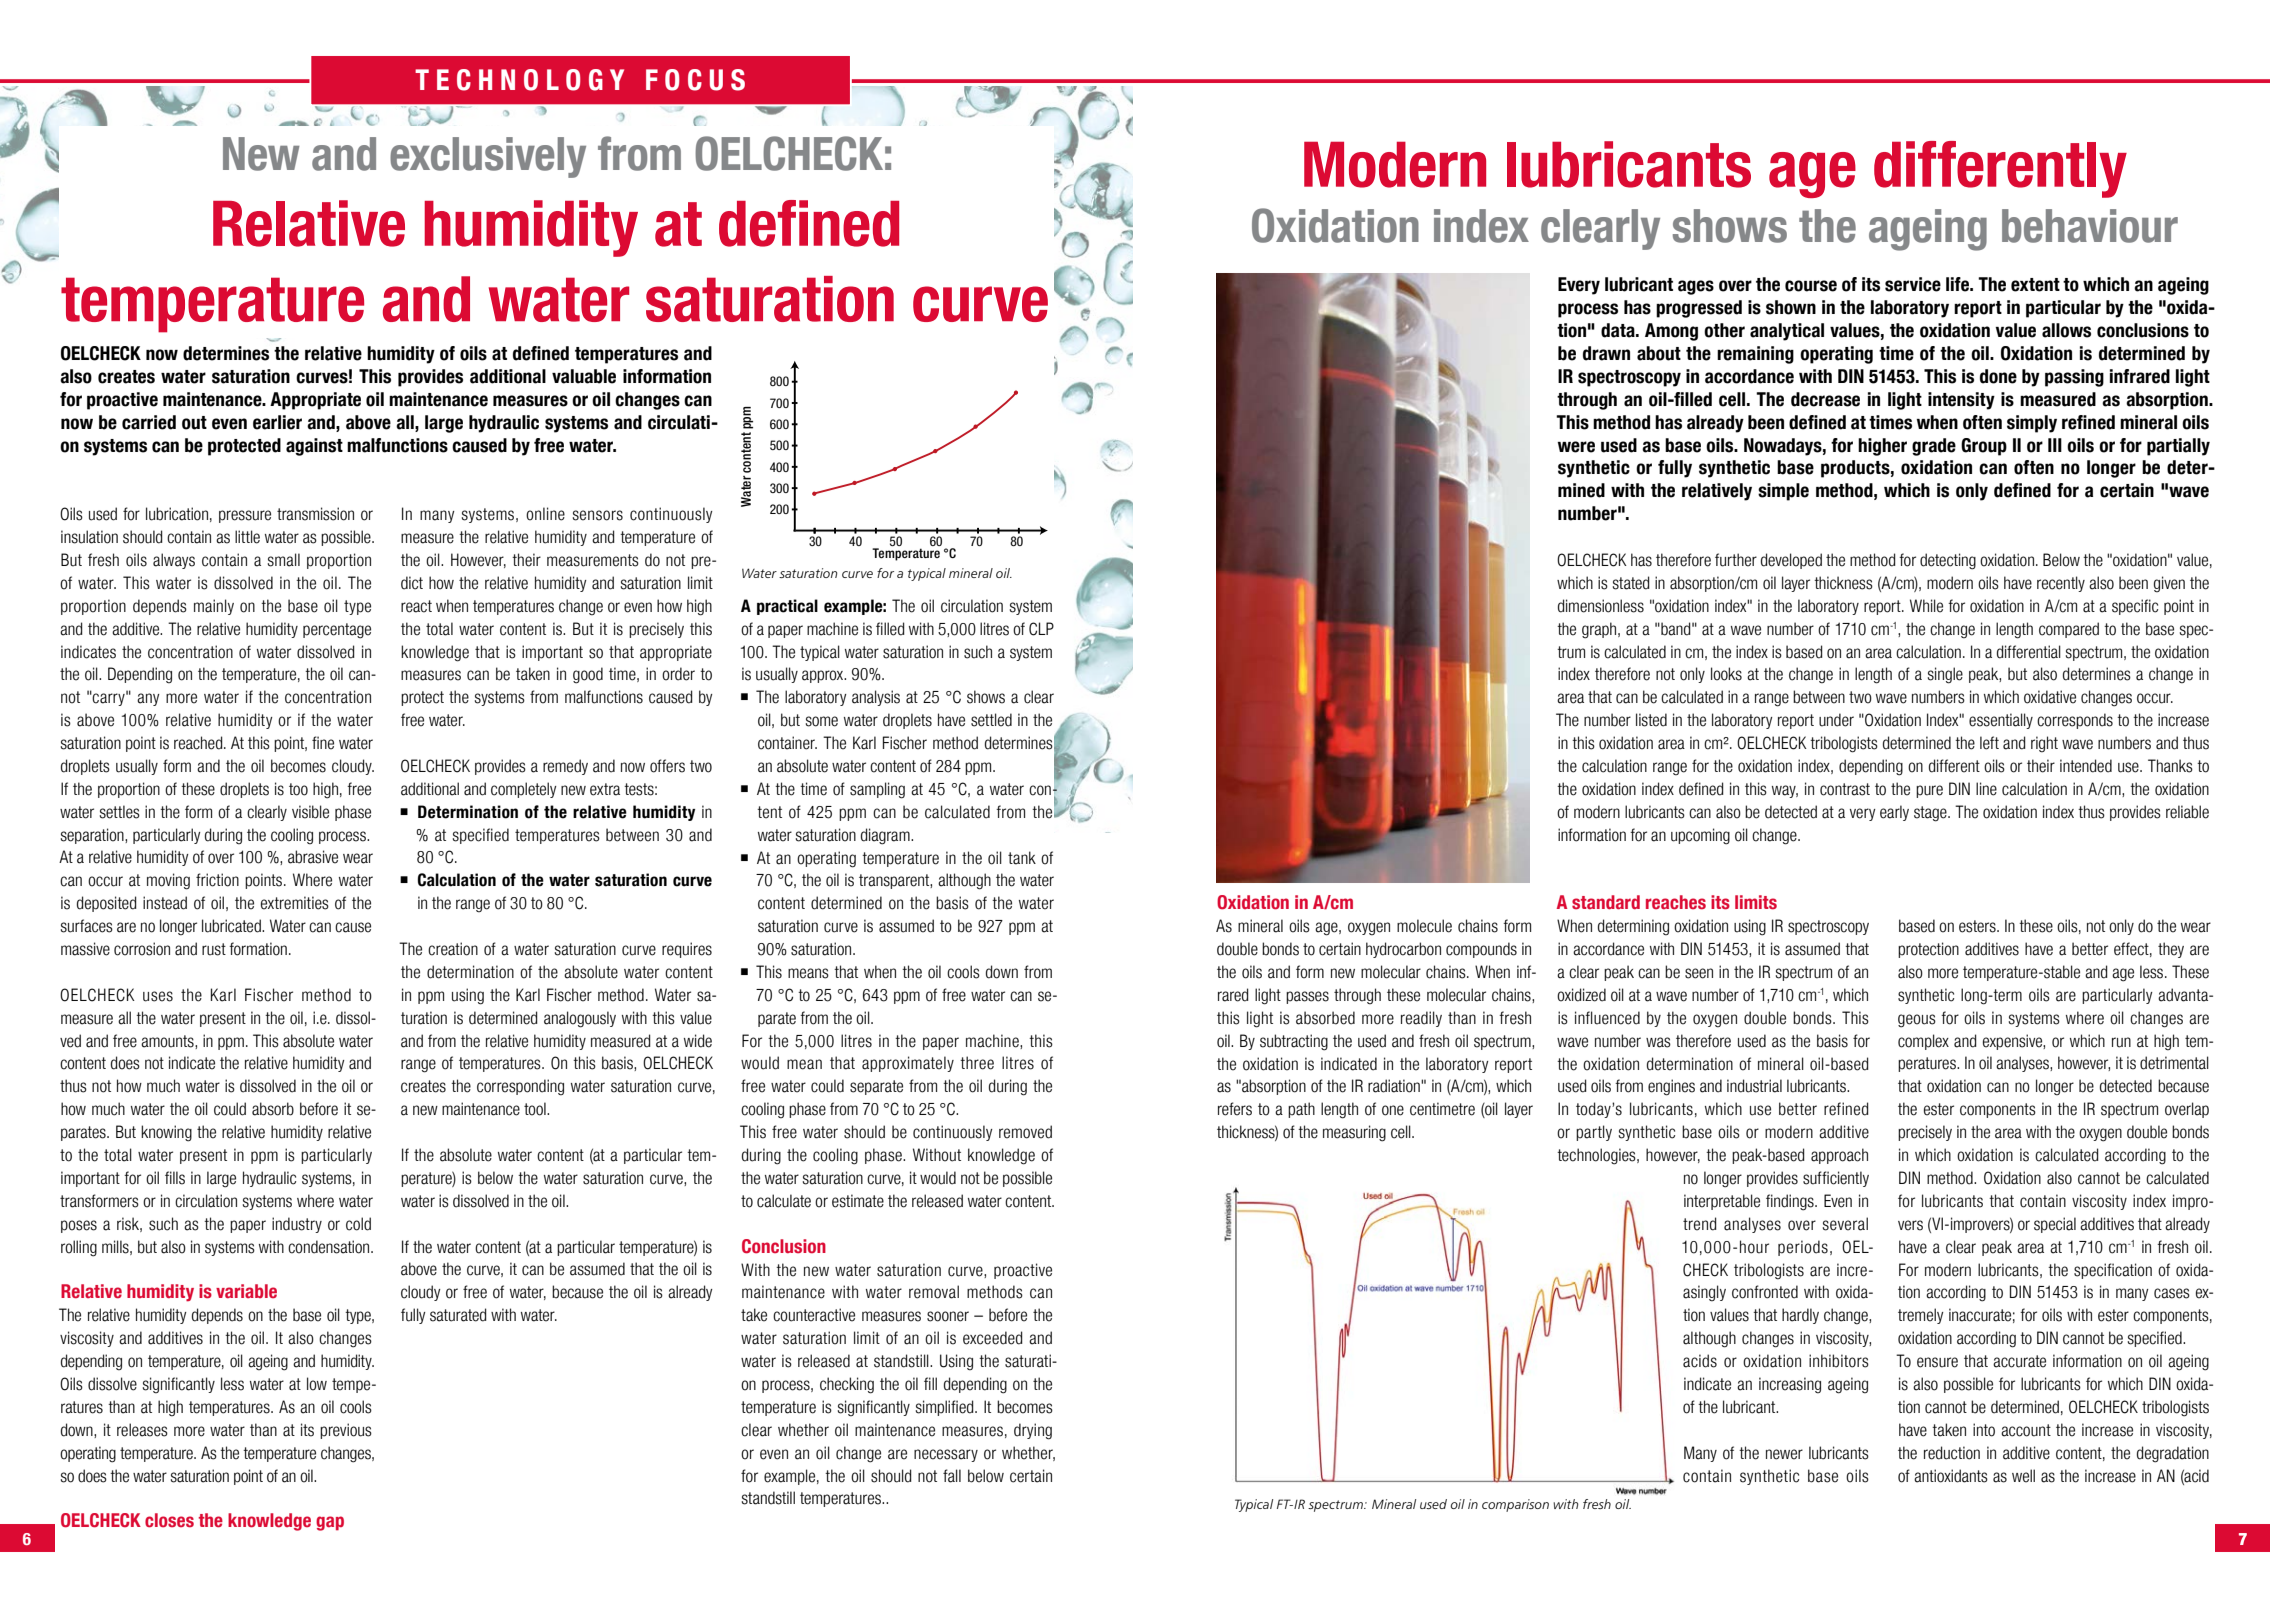 Image resolution: width=2270 pixels, height=1606 pixels. I want to click on tank, so click(1022, 858).
